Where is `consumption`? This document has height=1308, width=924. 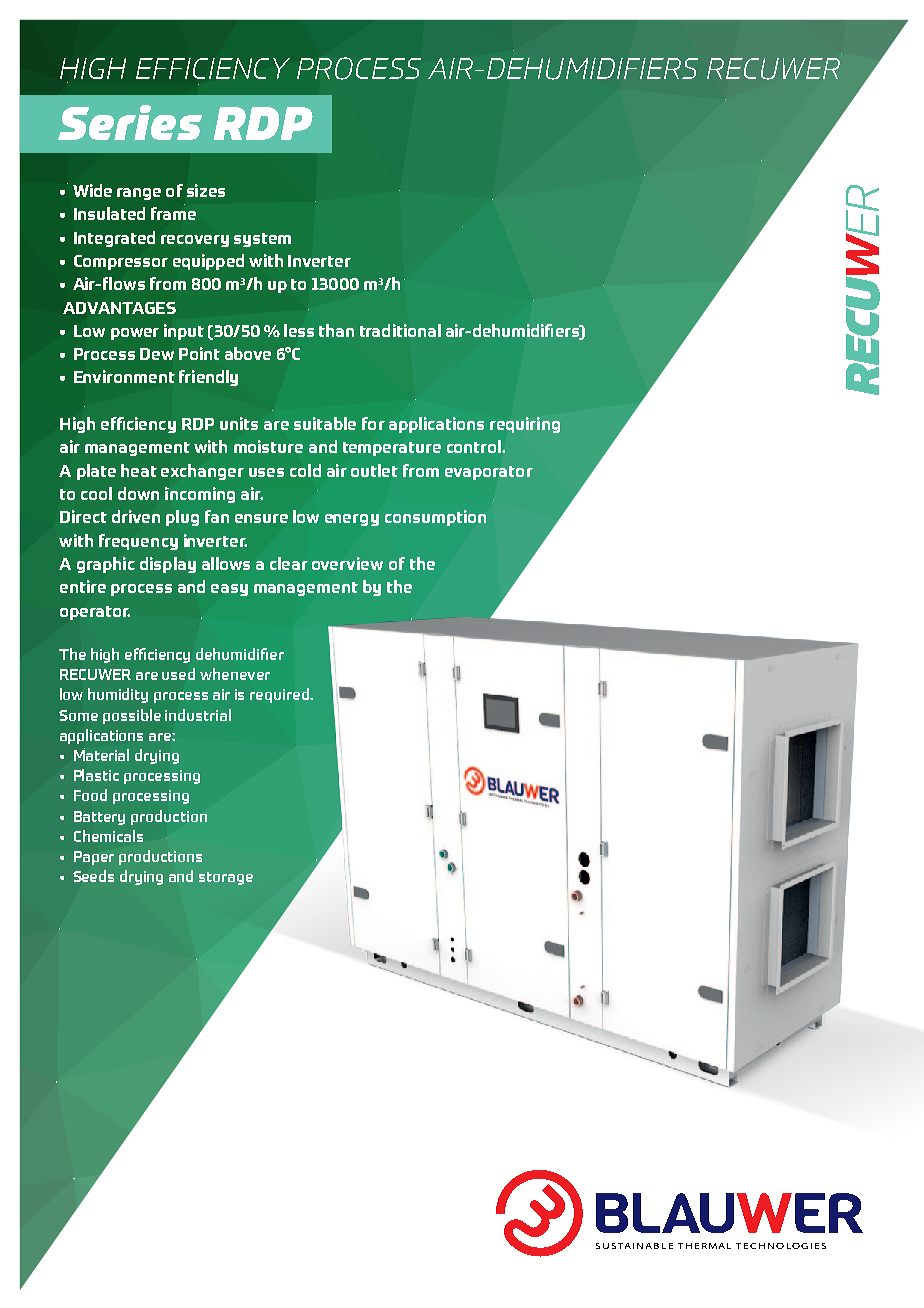
consumption is located at coordinates (435, 518).
